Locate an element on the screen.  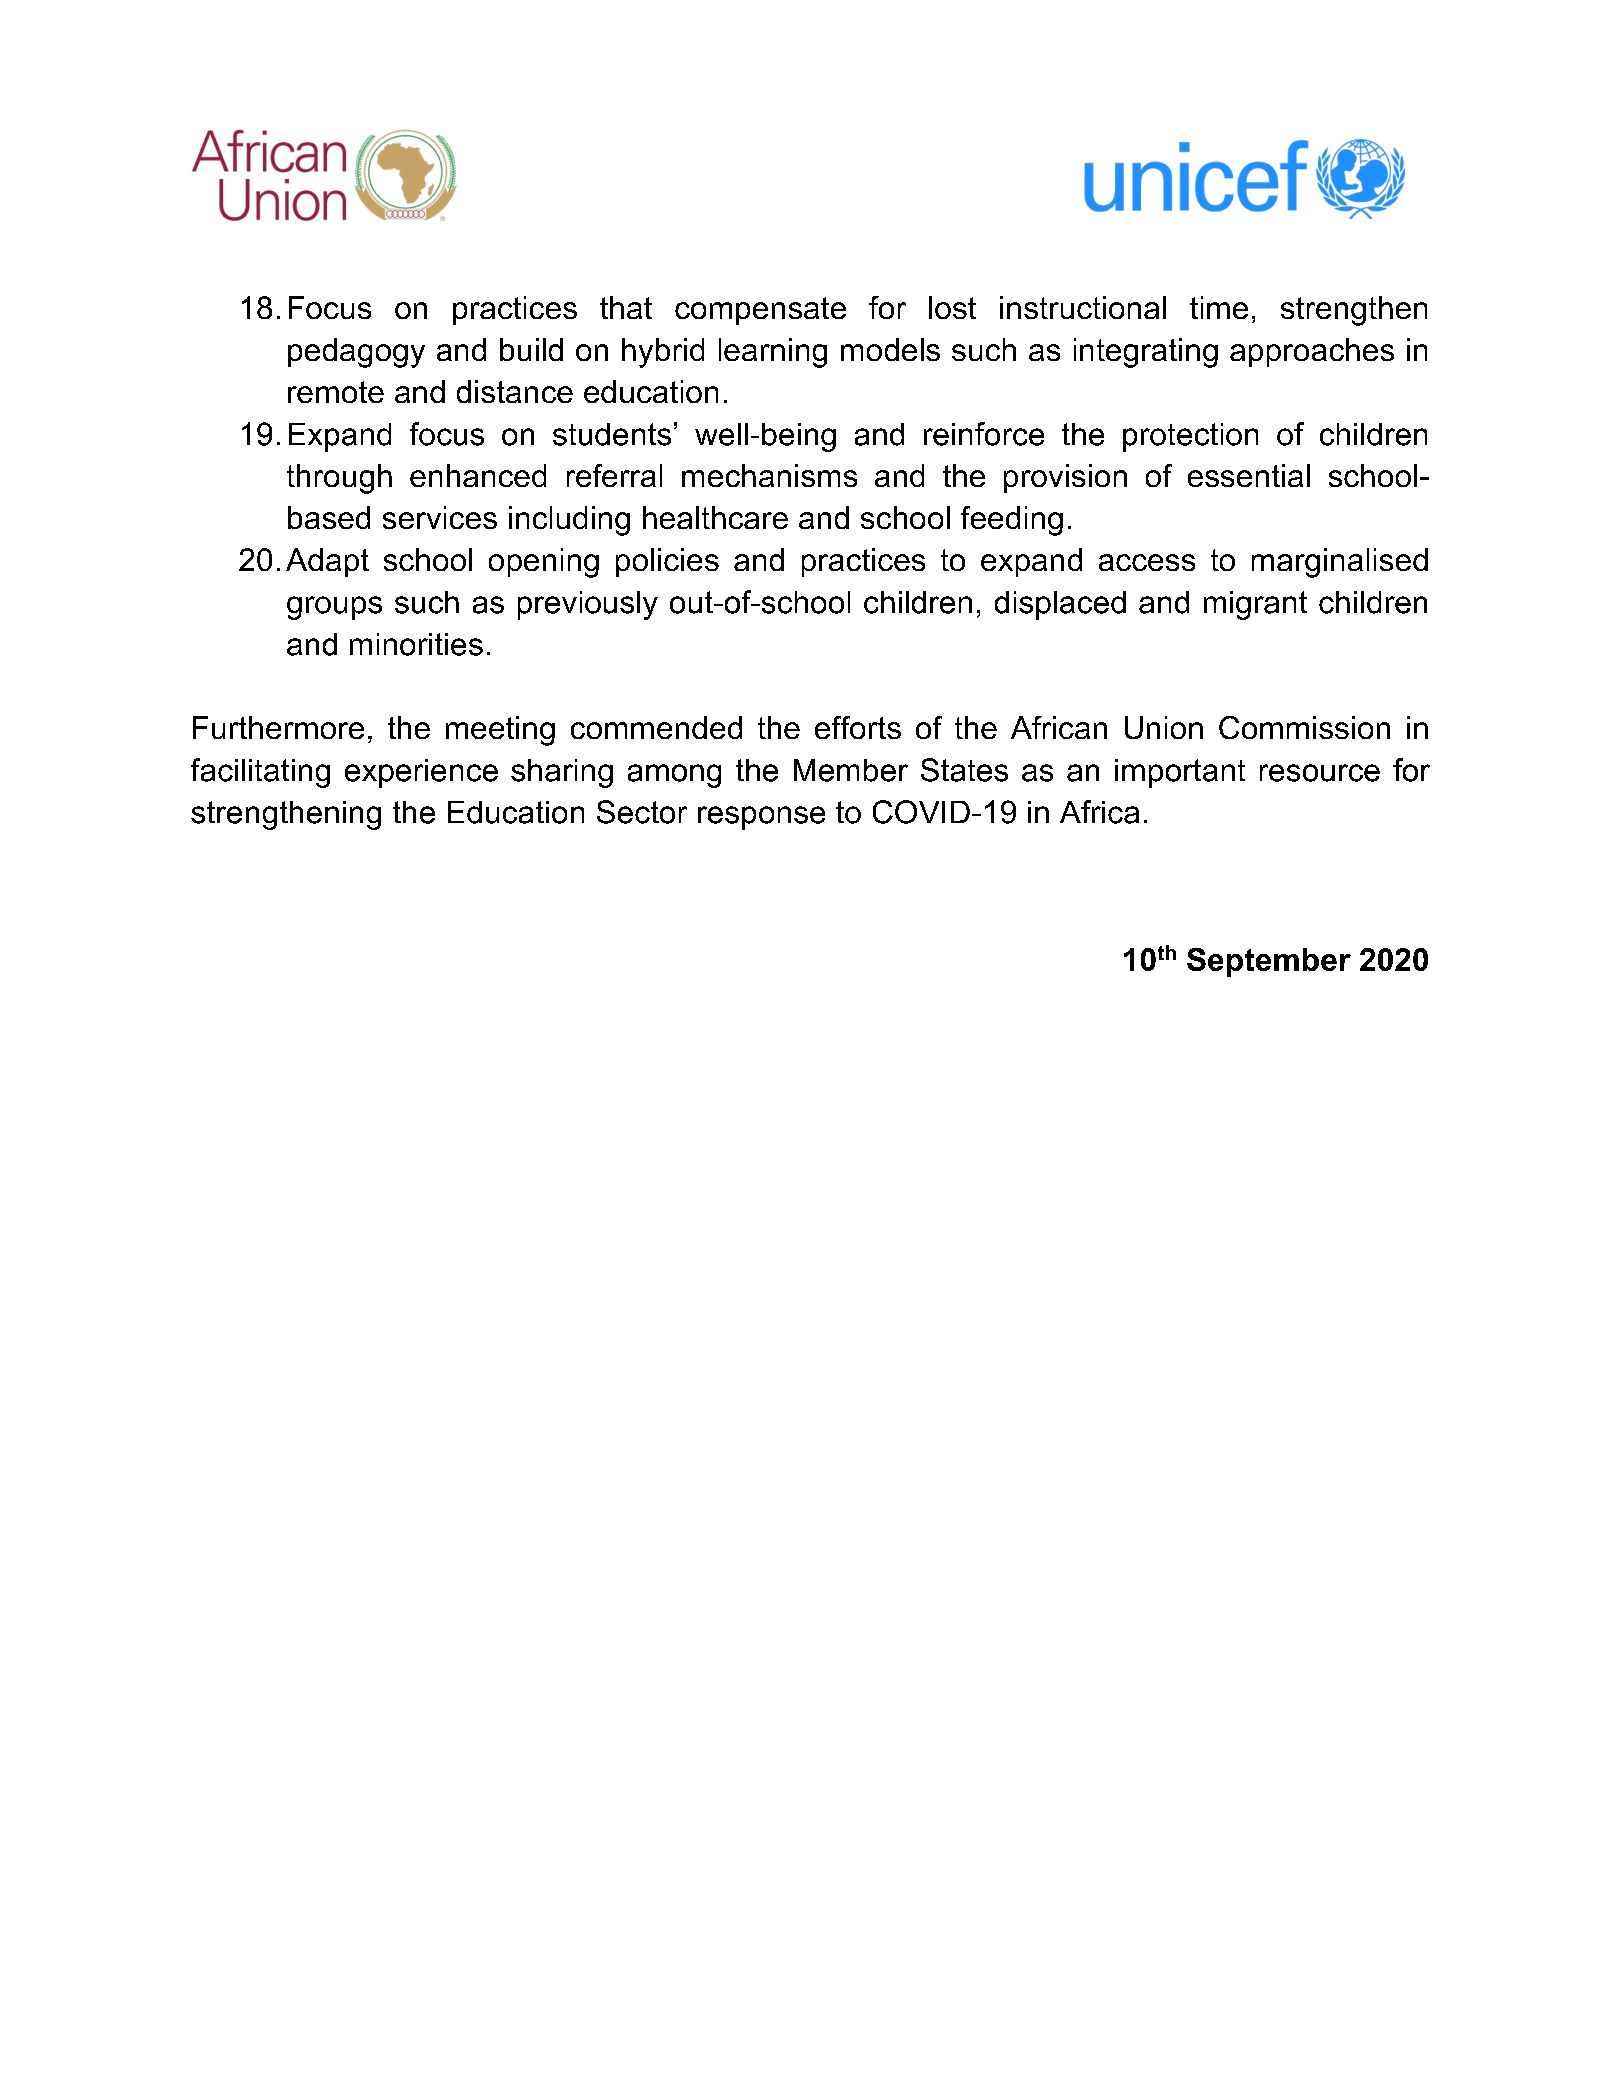
response is located at coordinates (761, 818).
